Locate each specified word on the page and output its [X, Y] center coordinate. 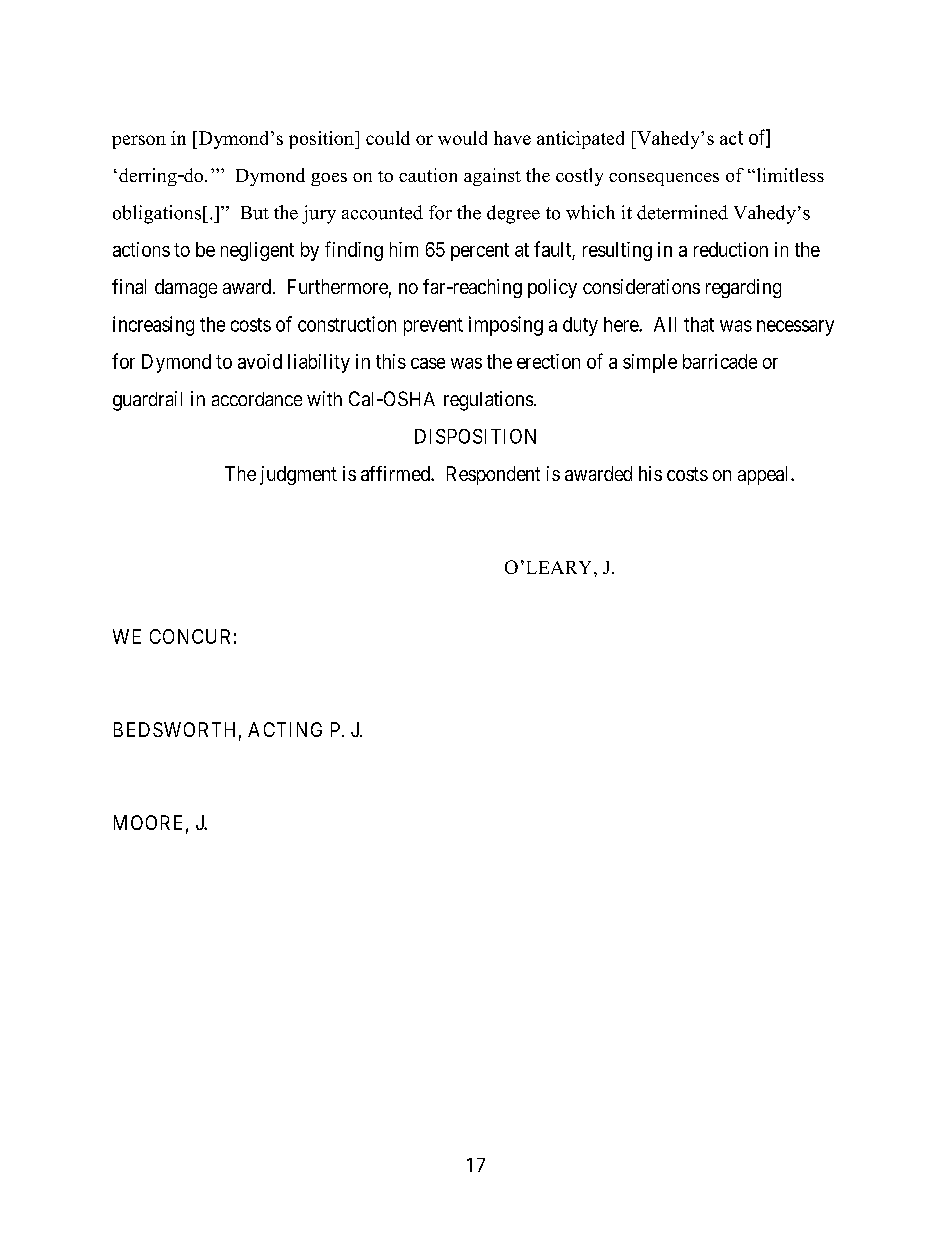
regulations [488, 401]
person [139, 142]
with [324, 398]
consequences [664, 179]
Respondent [493, 475]
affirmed [396, 473]
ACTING [285, 729]
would [462, 138]
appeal [765, 475]
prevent [433, 327]
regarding [743, 288]
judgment [298, 475]
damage [186, 288]
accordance [257, 399]
